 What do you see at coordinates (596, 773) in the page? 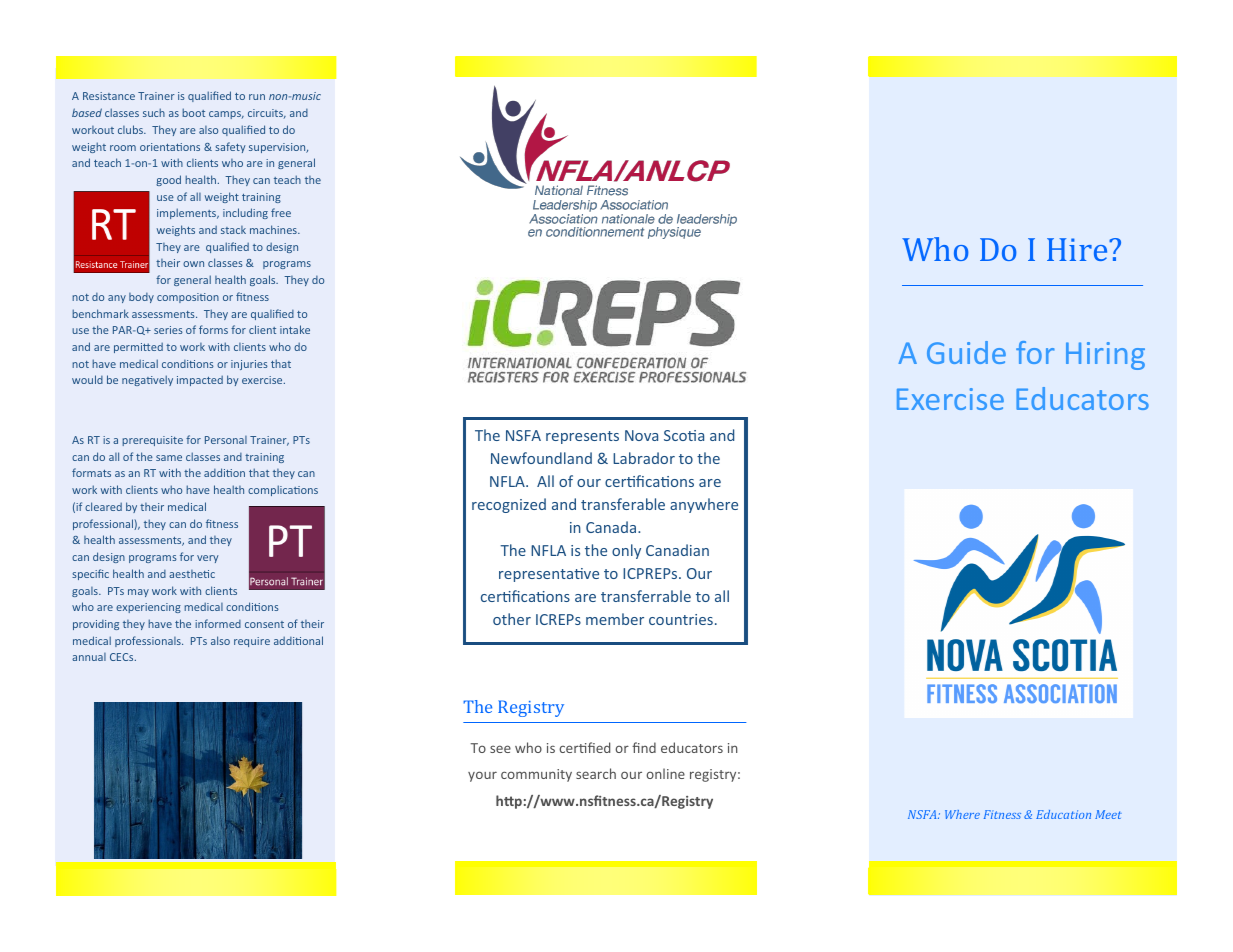
I see `search` at bounding box center [596, 773].
